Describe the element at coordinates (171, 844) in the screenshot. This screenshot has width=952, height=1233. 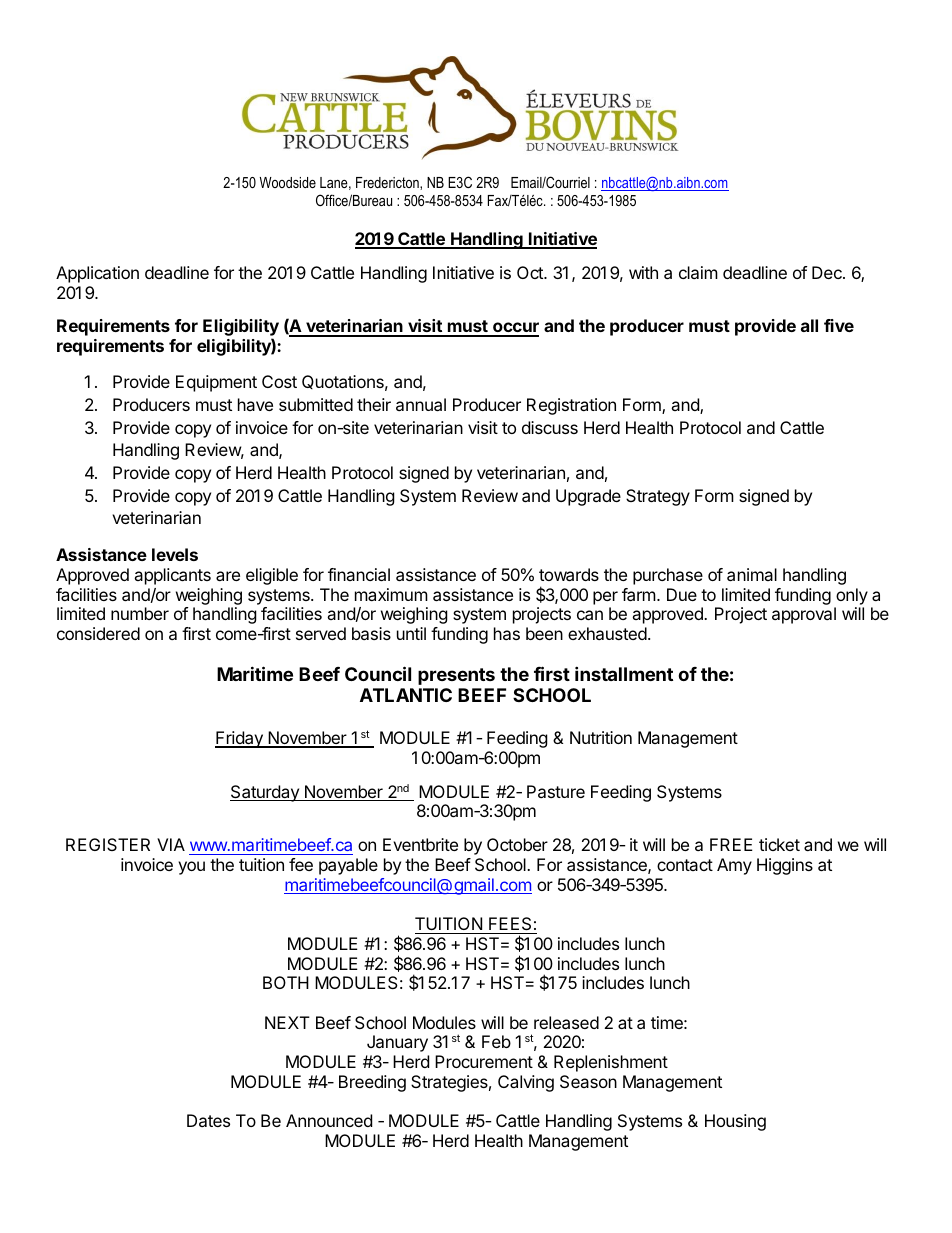
I see `VIA` at that location.
